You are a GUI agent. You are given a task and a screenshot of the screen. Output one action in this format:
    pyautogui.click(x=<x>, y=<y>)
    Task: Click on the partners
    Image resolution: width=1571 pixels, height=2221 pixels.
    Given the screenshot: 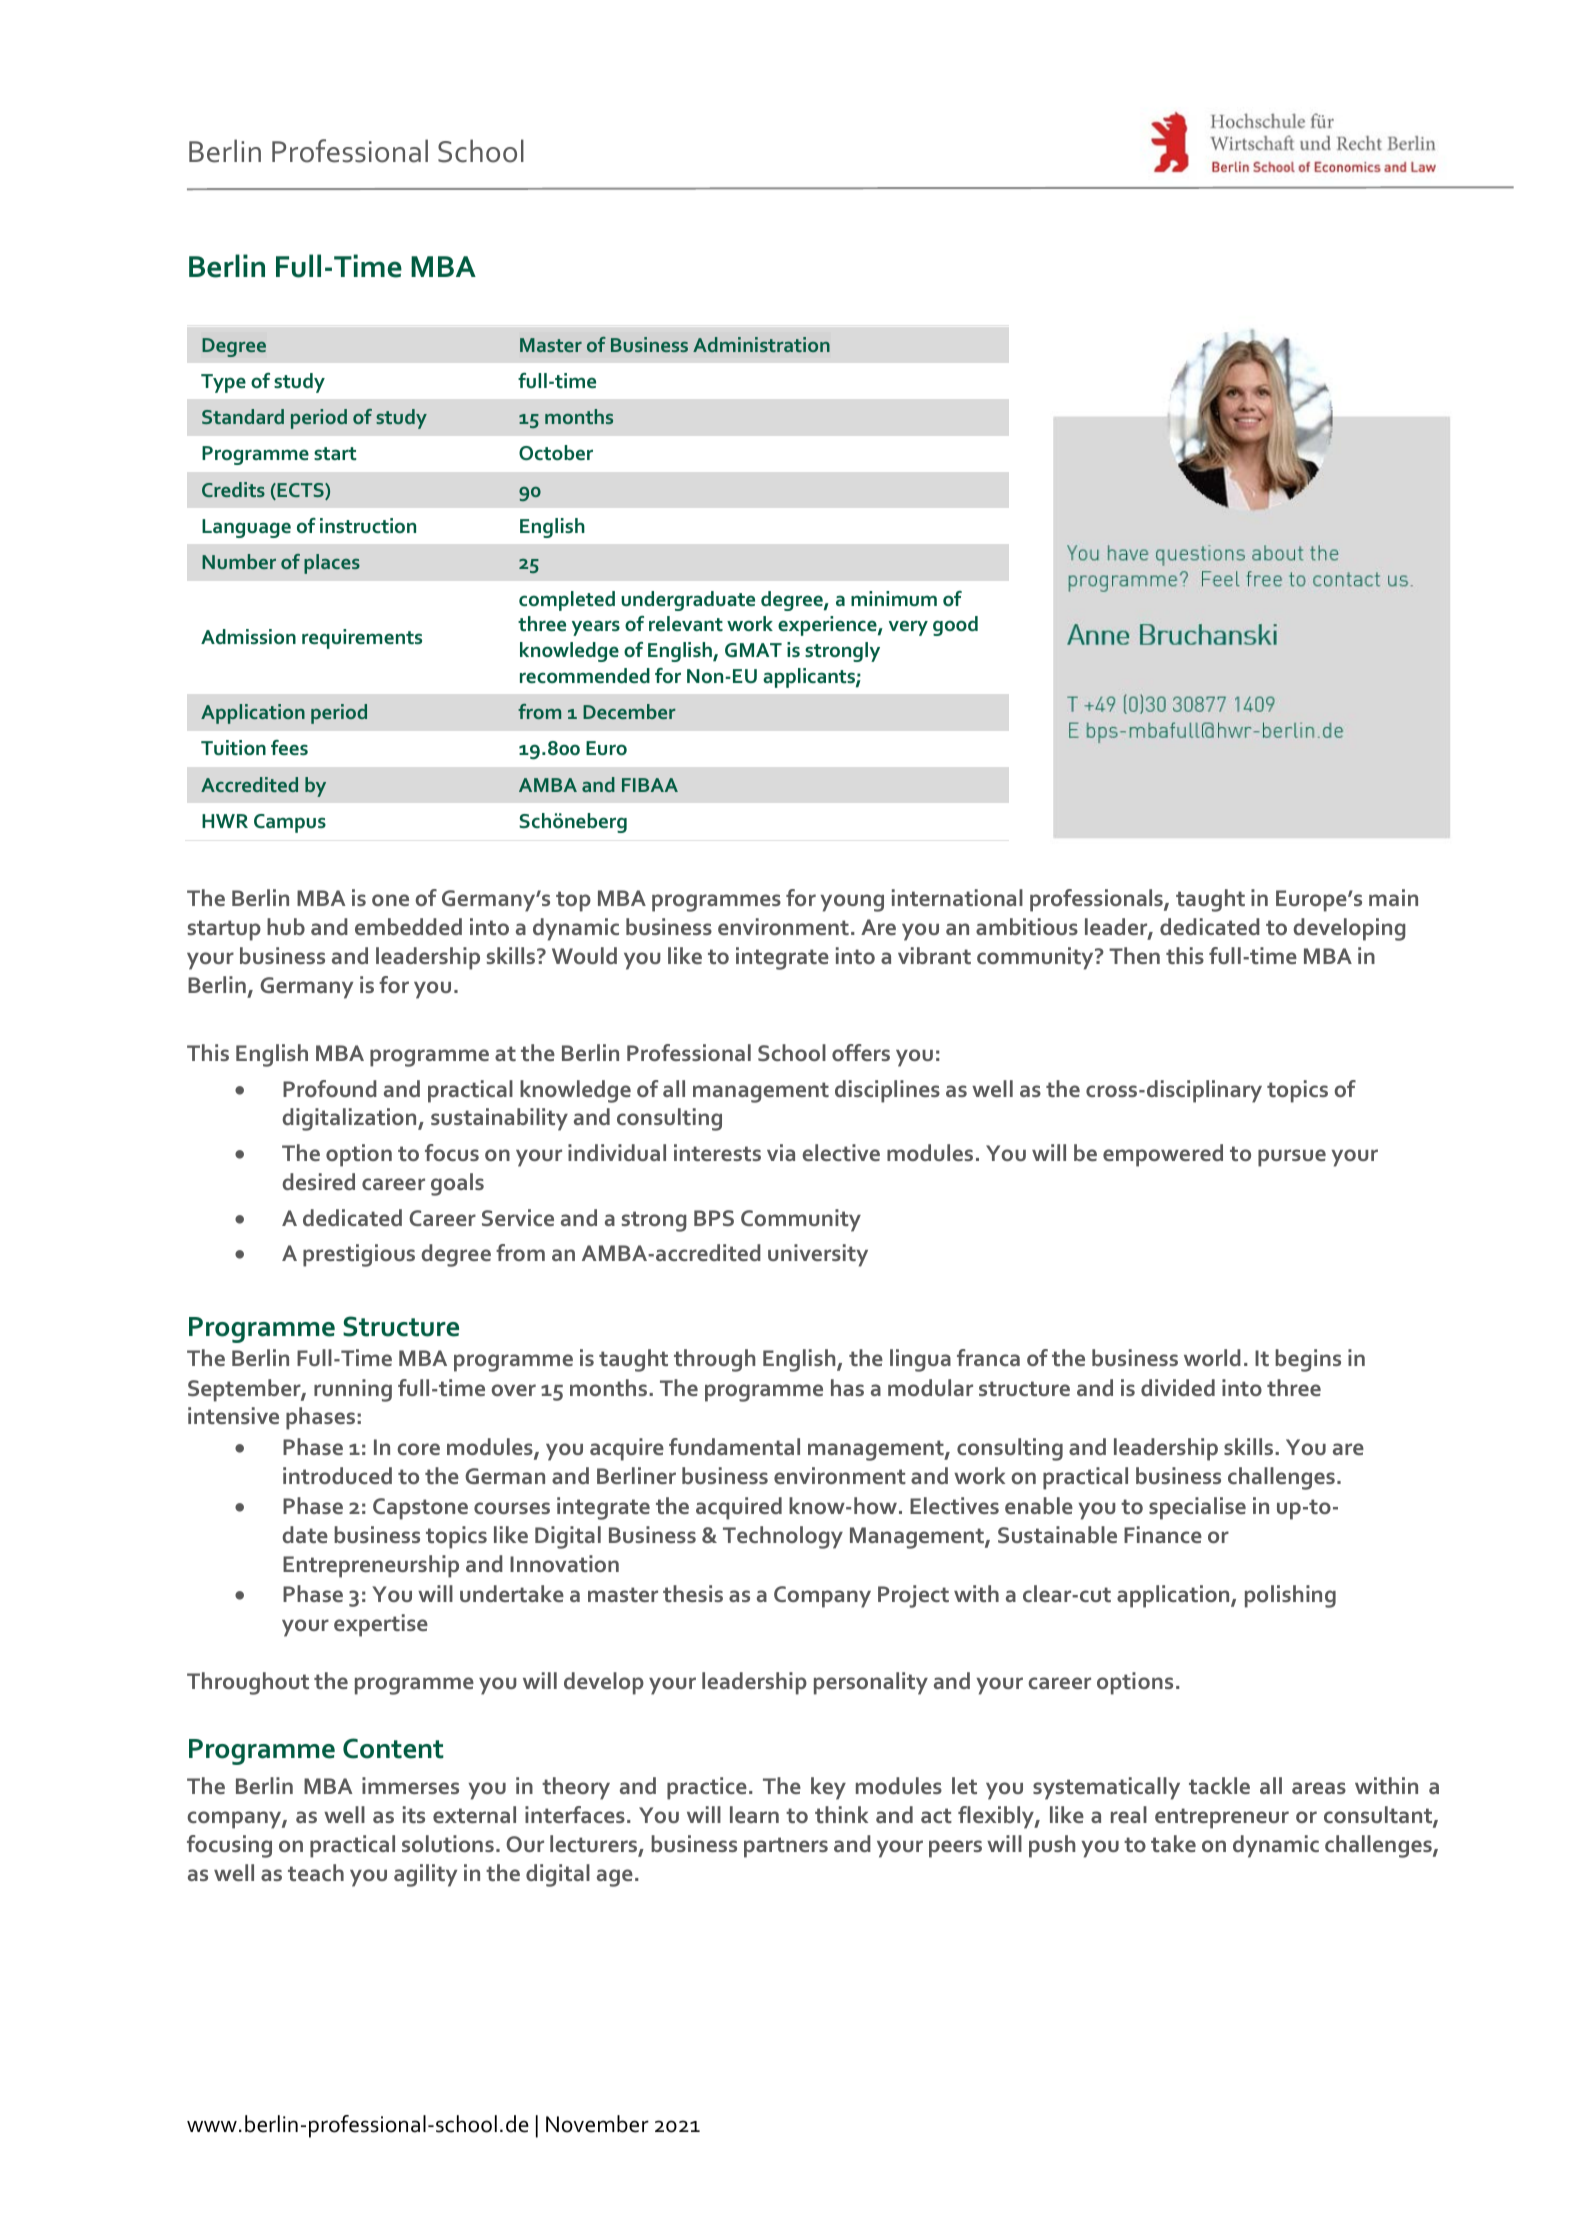 What is the action you would take?
    pyautogui.click(x=786, y=1847)
